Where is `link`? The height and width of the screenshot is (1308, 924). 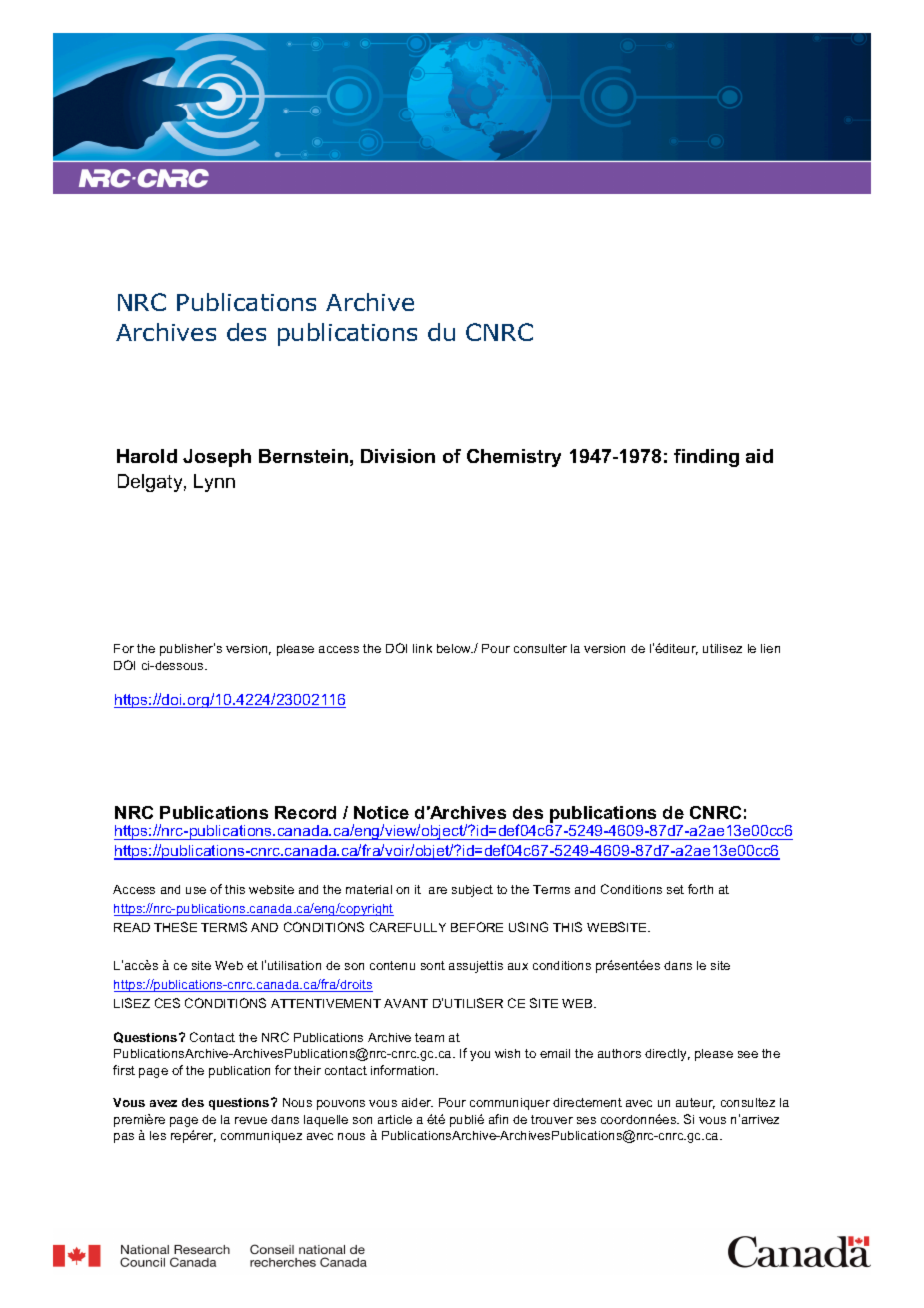 link is located at coordinates (422, 648).
